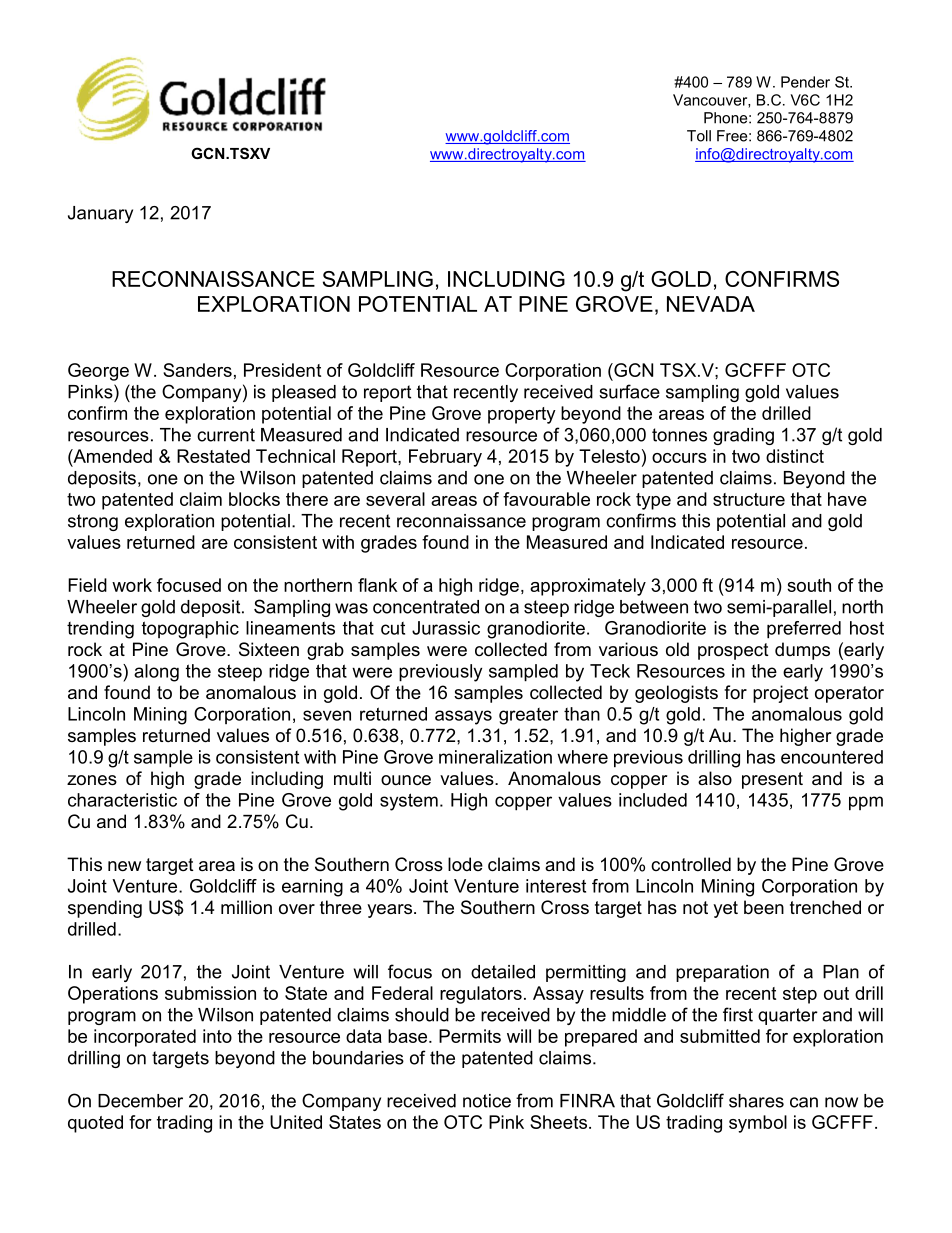 The image size is (952, 1233). Describe the element at coordinates (140, 1101) in the screenshot. I see `December` at that location.
